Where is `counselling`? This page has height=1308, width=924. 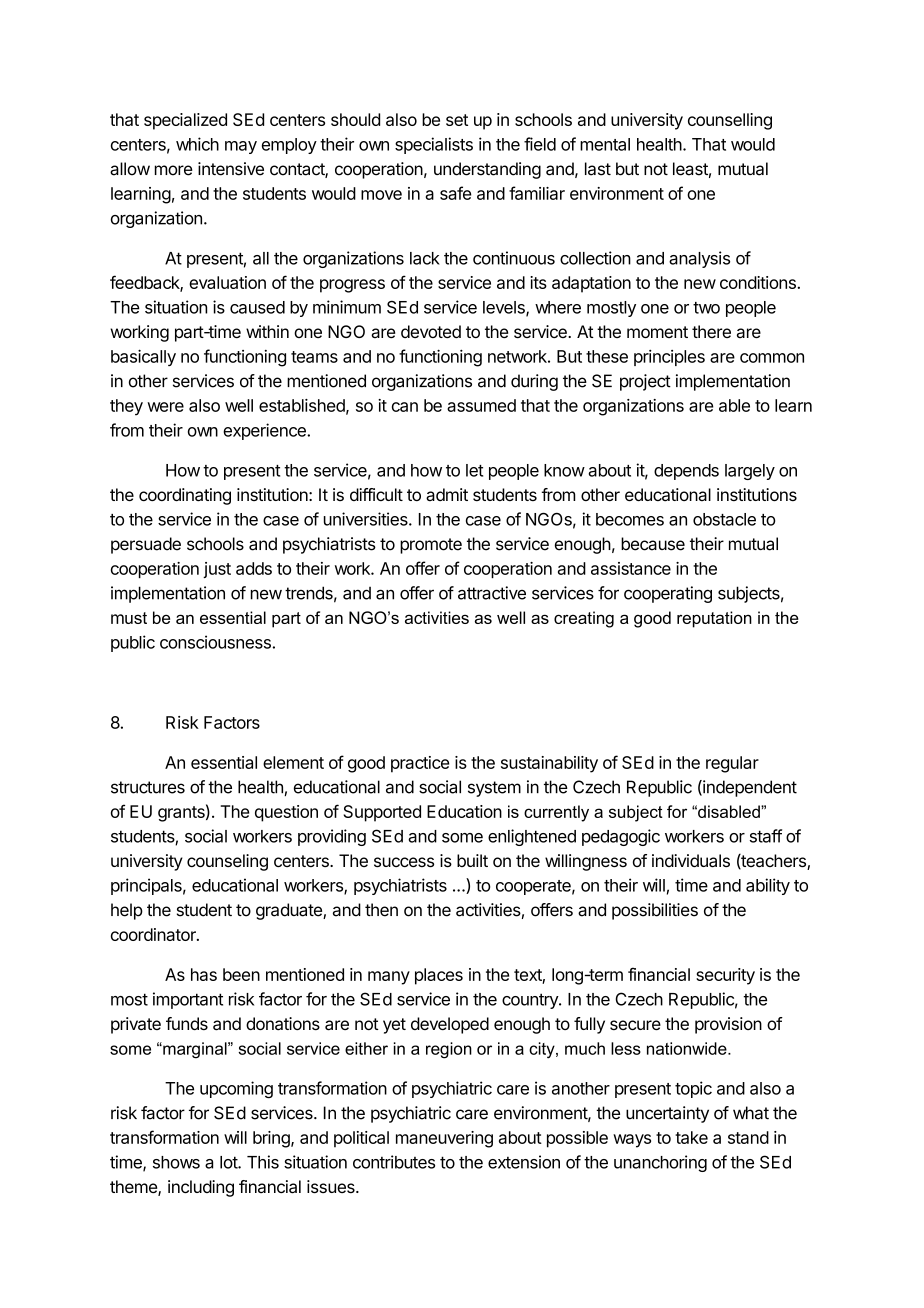 counselling is located at coordinates (730, 121).
